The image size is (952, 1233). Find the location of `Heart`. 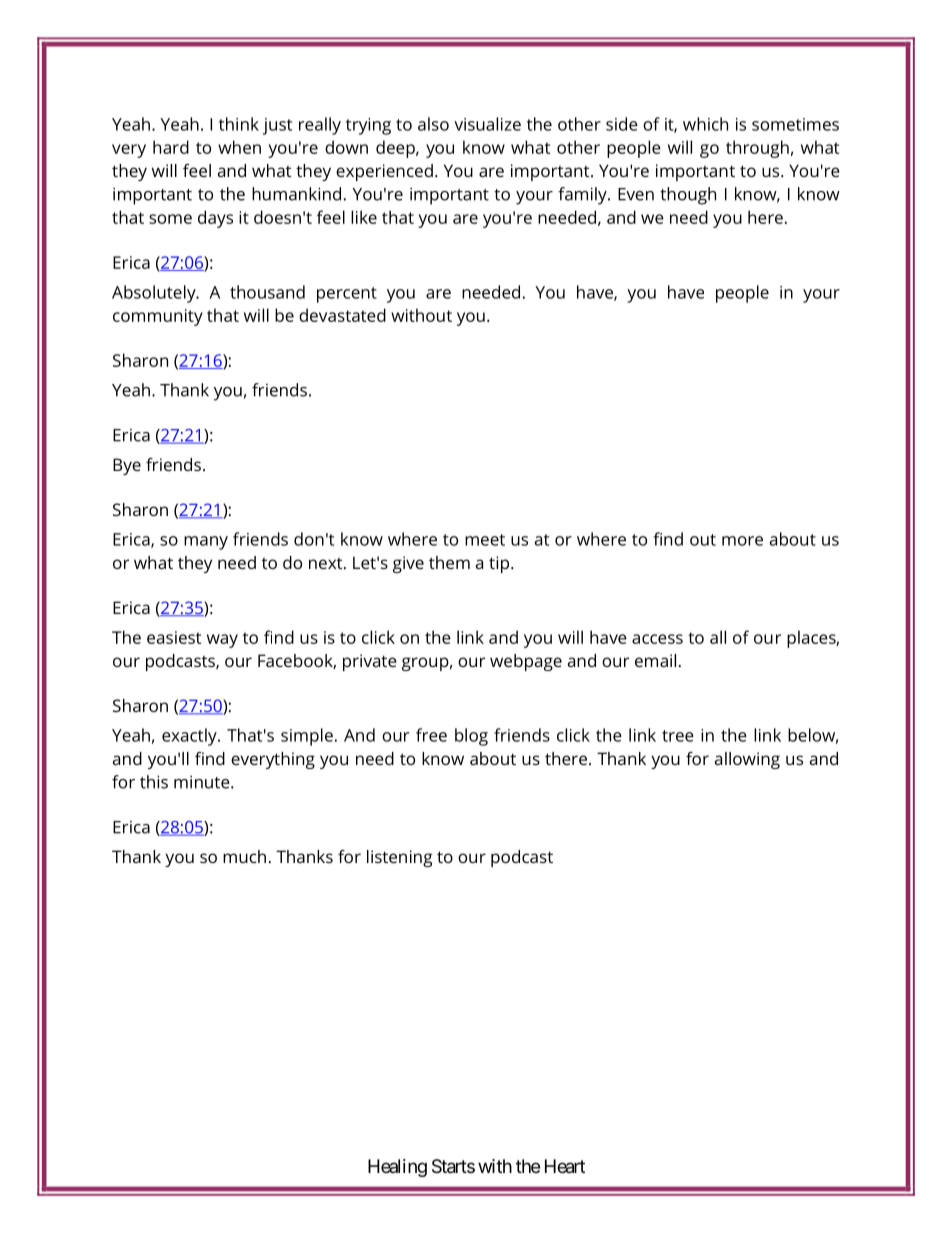

Heart is located at coordinates (565, 1166).
